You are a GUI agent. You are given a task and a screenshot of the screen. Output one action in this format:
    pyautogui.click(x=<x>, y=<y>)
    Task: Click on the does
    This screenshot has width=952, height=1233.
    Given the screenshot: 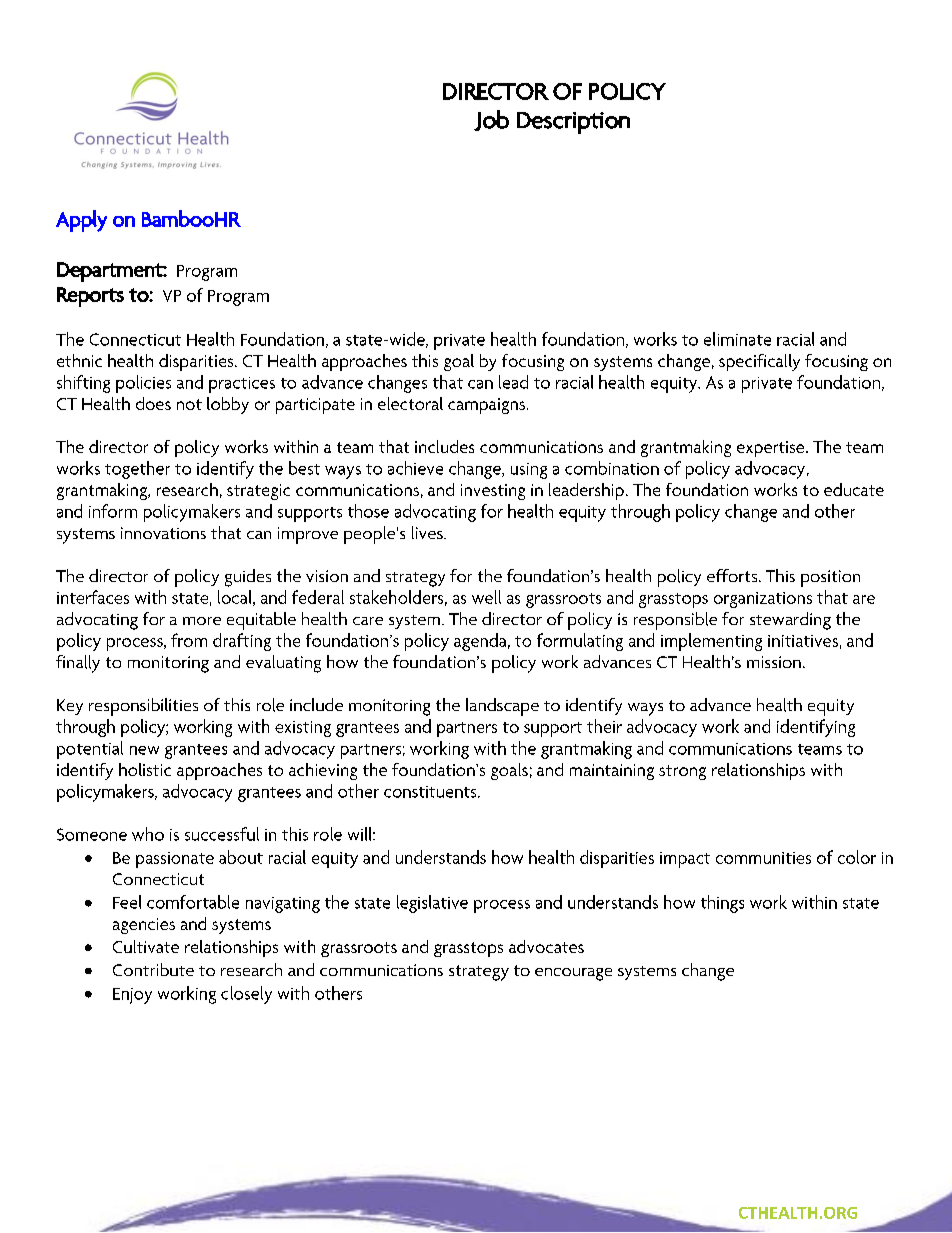 What is the action you would take?
    pyautogui.click(x=153, y=403)
